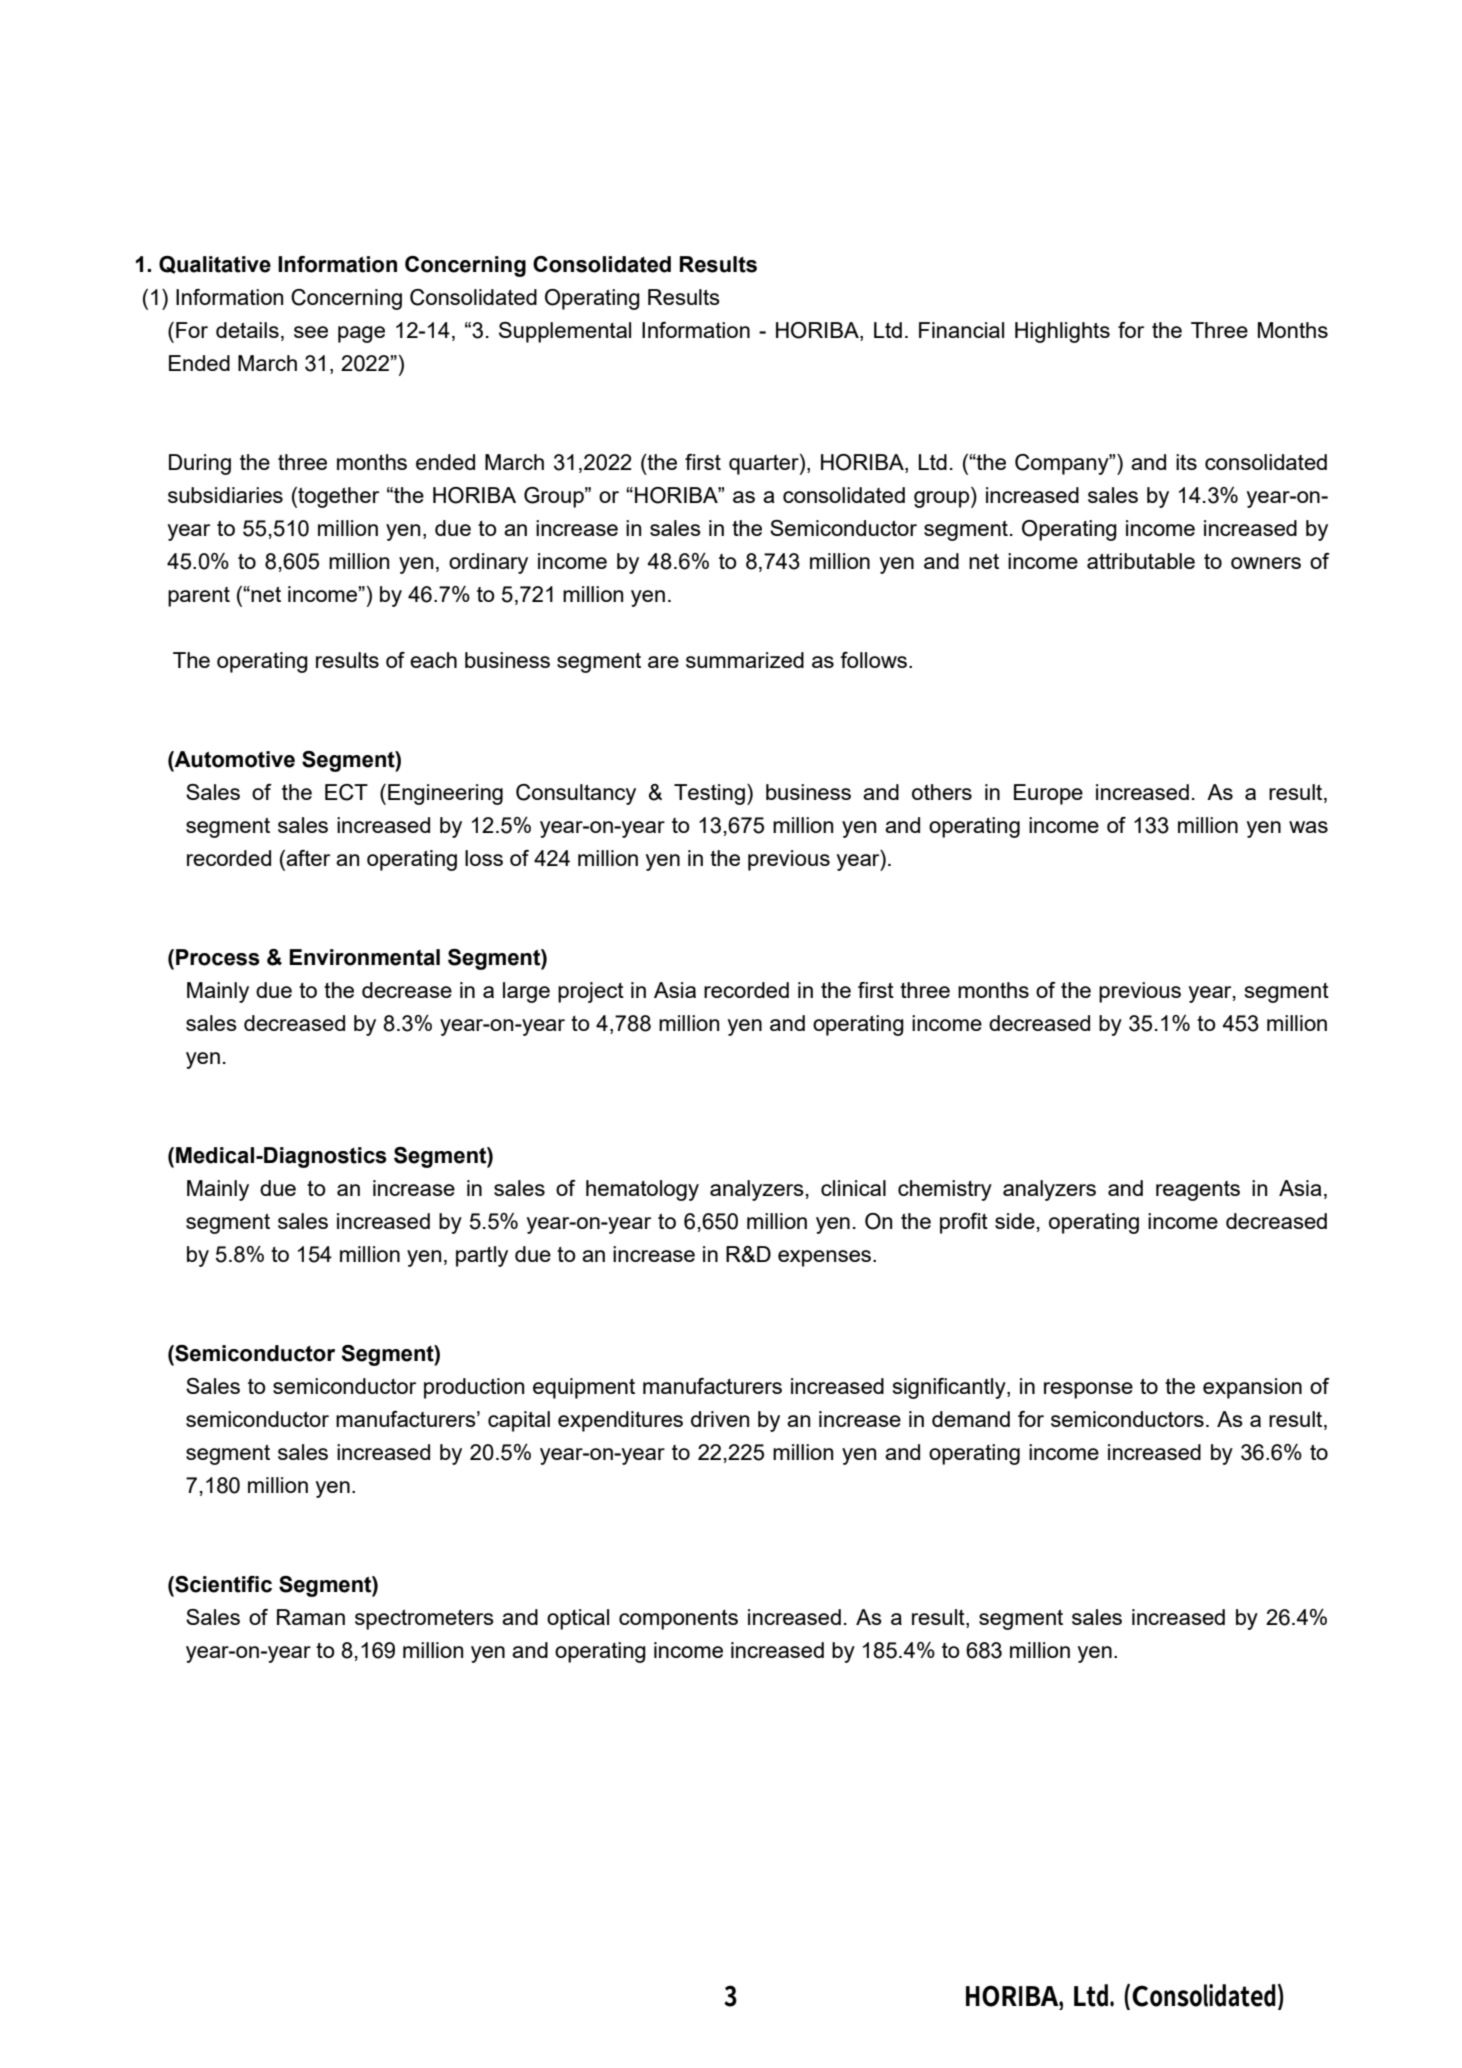 Image resolution: width=1462 pixels, height=2068 pixels. What do you see at coordinates (1048, 794) in the screenshot?
I see `Europe` at bounding box center [1048, 794].
